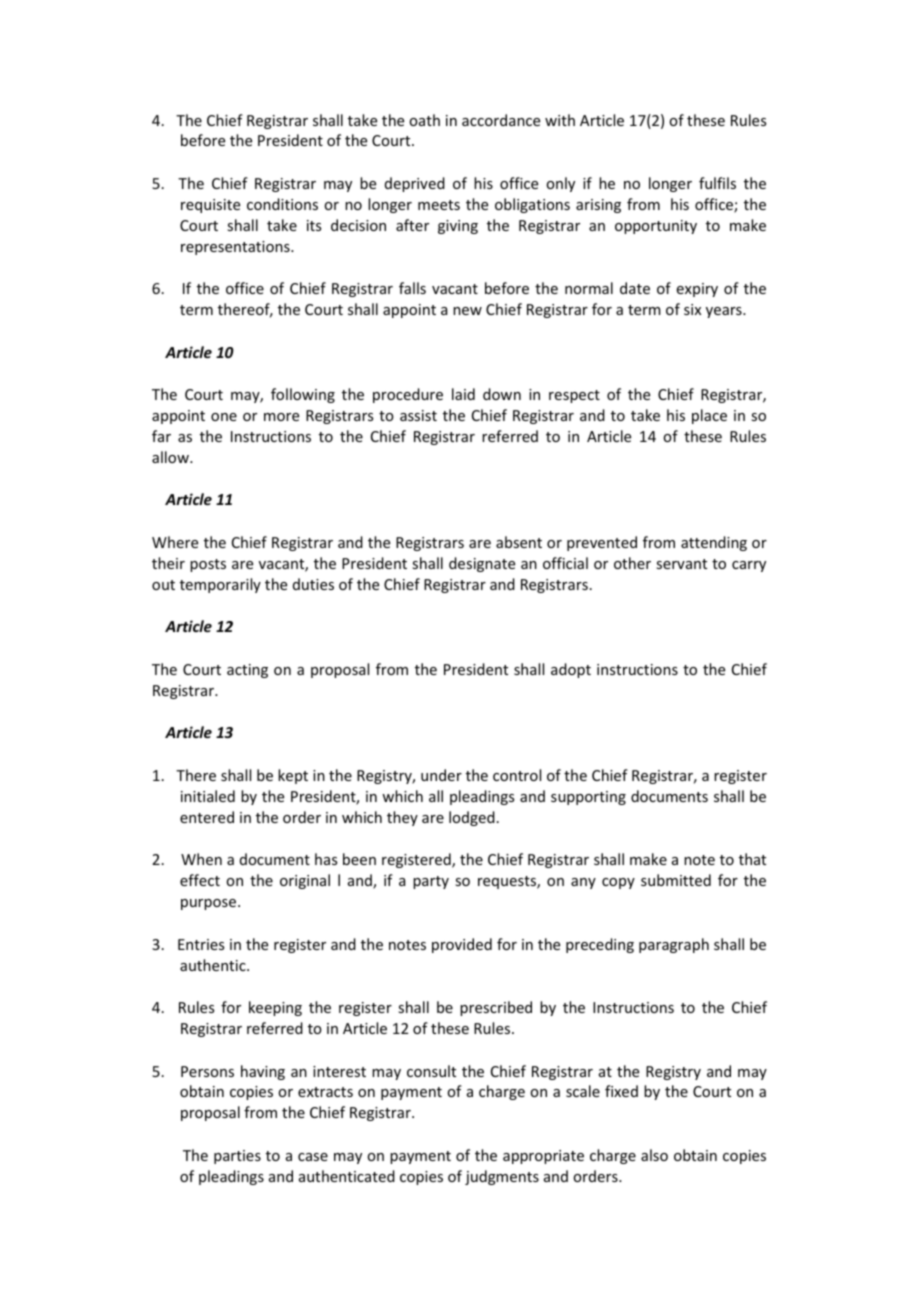  What do you see at coordinates (237, 1157) in the screenshot?
I see `parties` at bounding box center [237, 1157].
